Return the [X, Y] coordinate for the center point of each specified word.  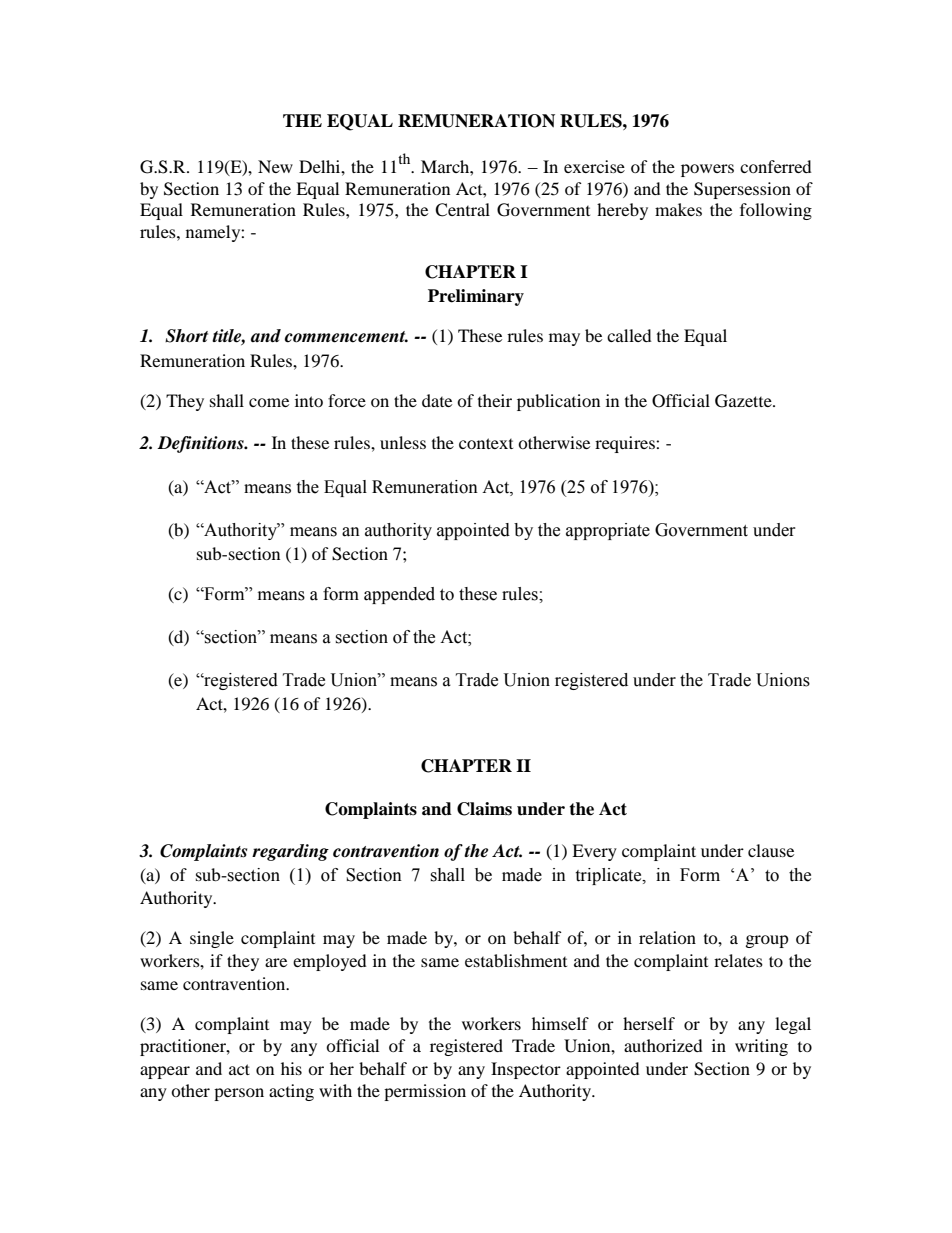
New [275, 166]
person [239, 1094]
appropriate [608, 531]
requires [626, 444]
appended [399, 595]
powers [707, 170]
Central [462, 210]
